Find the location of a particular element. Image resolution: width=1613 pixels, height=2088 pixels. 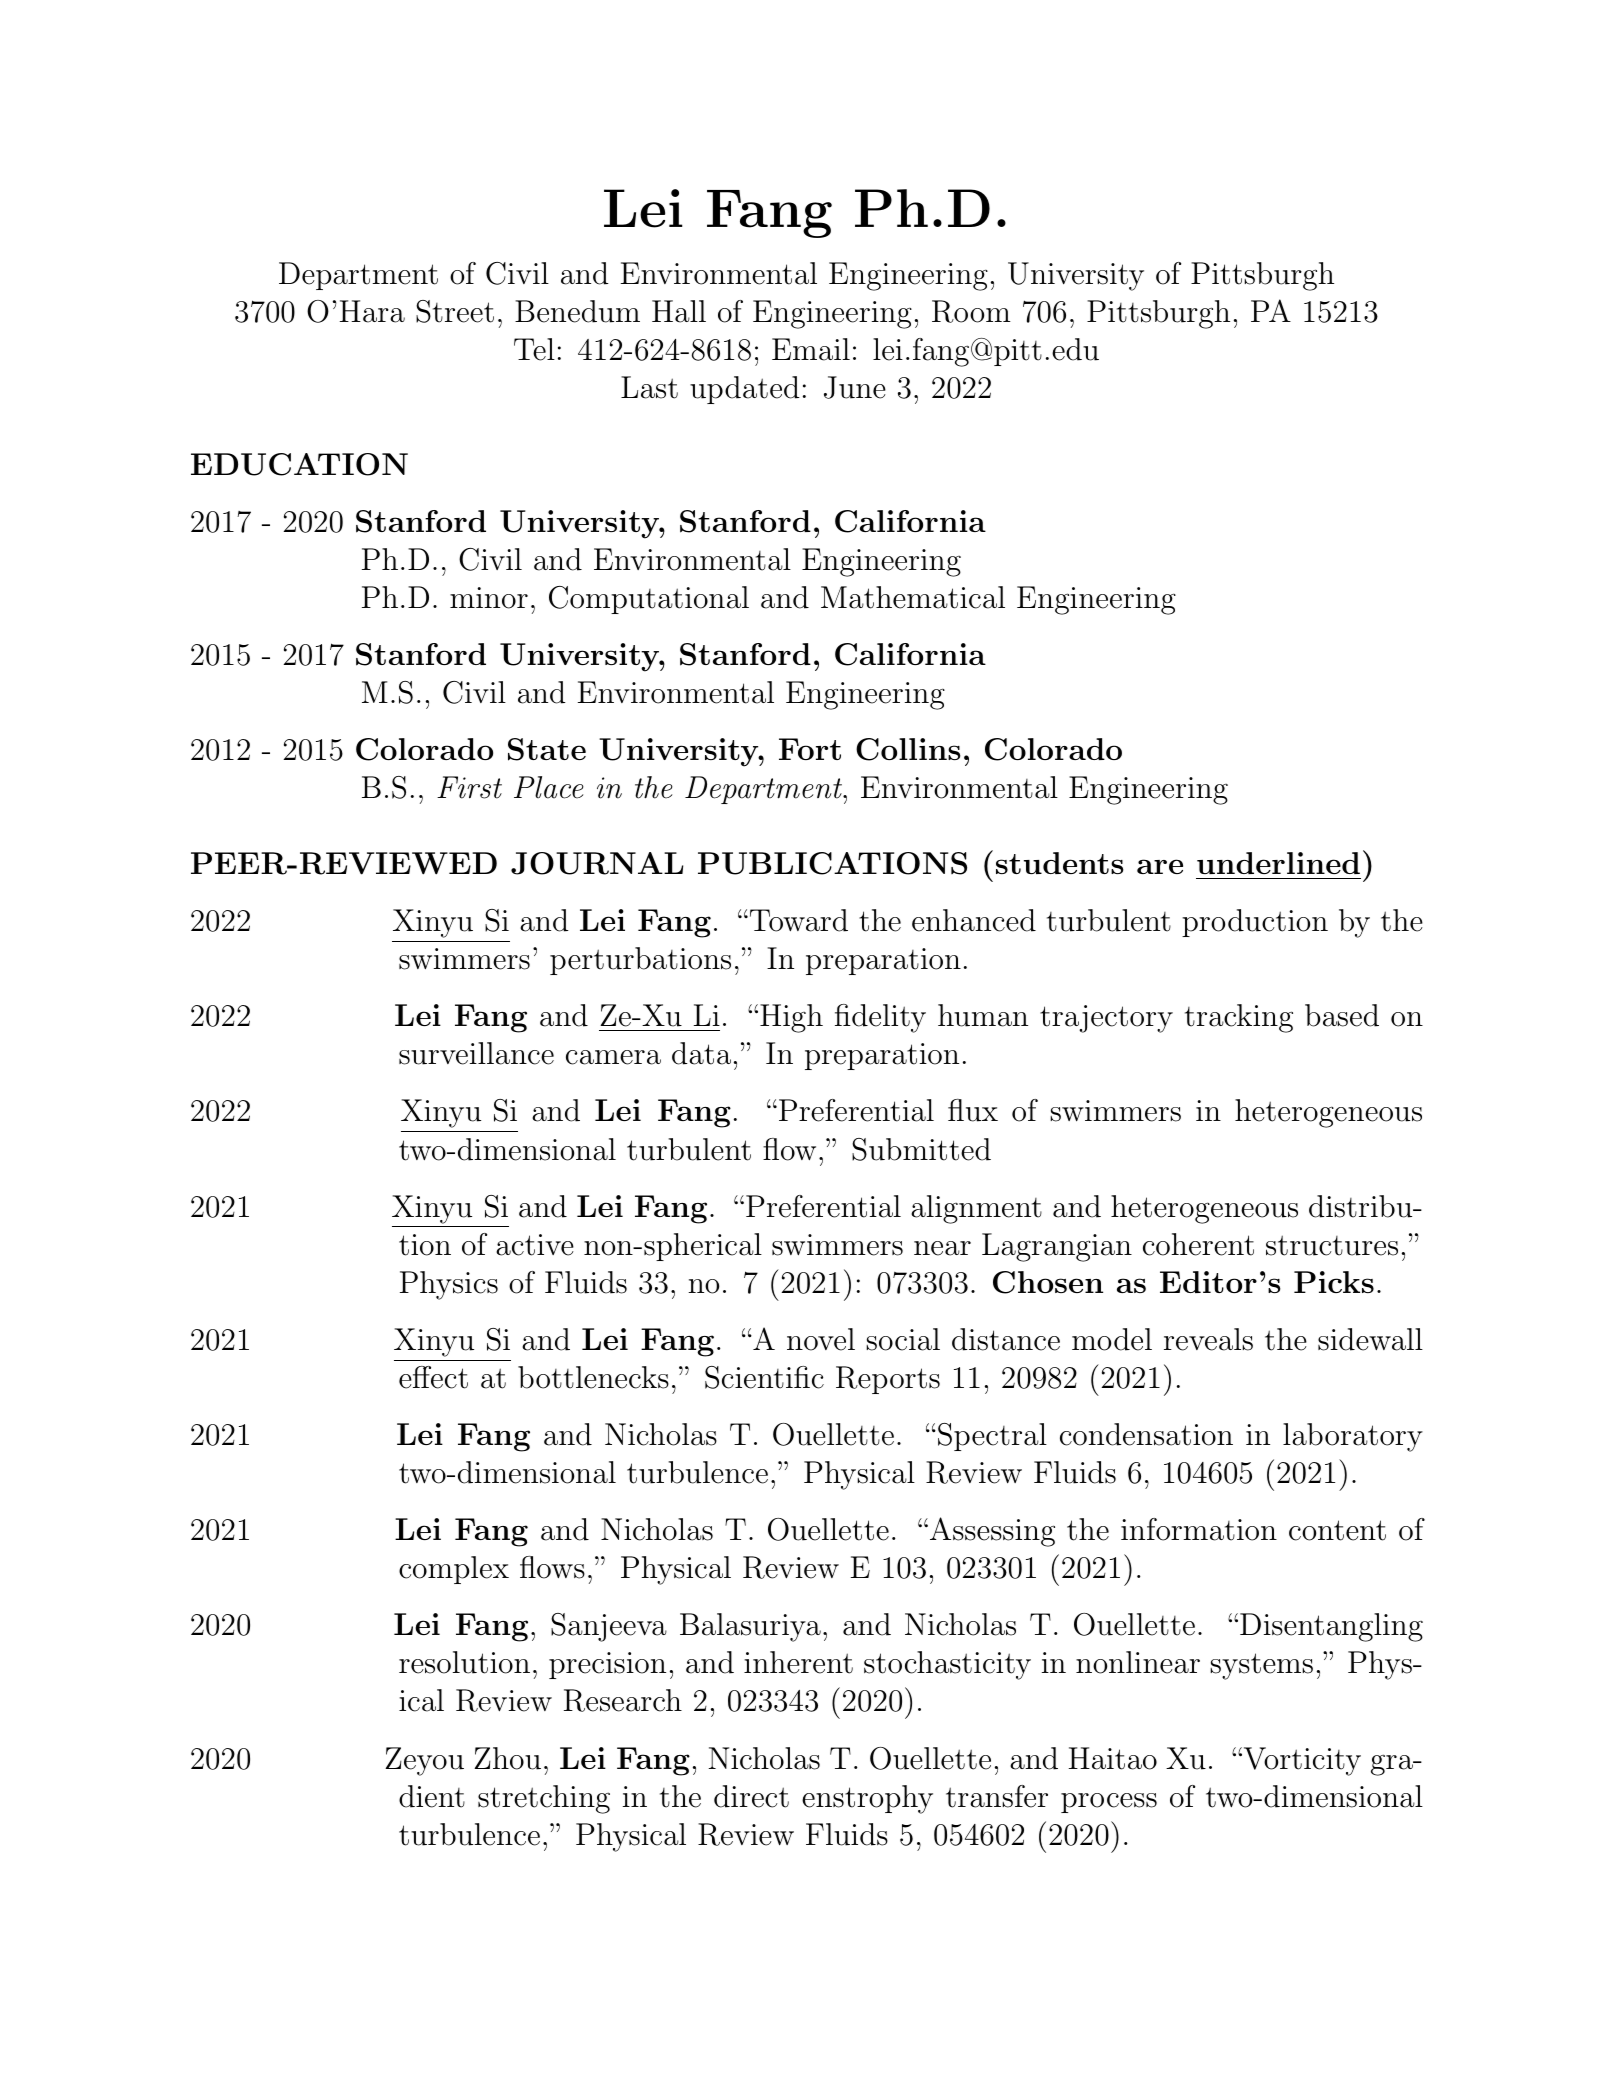

Zhou is located at coordinates (507, 1758).
